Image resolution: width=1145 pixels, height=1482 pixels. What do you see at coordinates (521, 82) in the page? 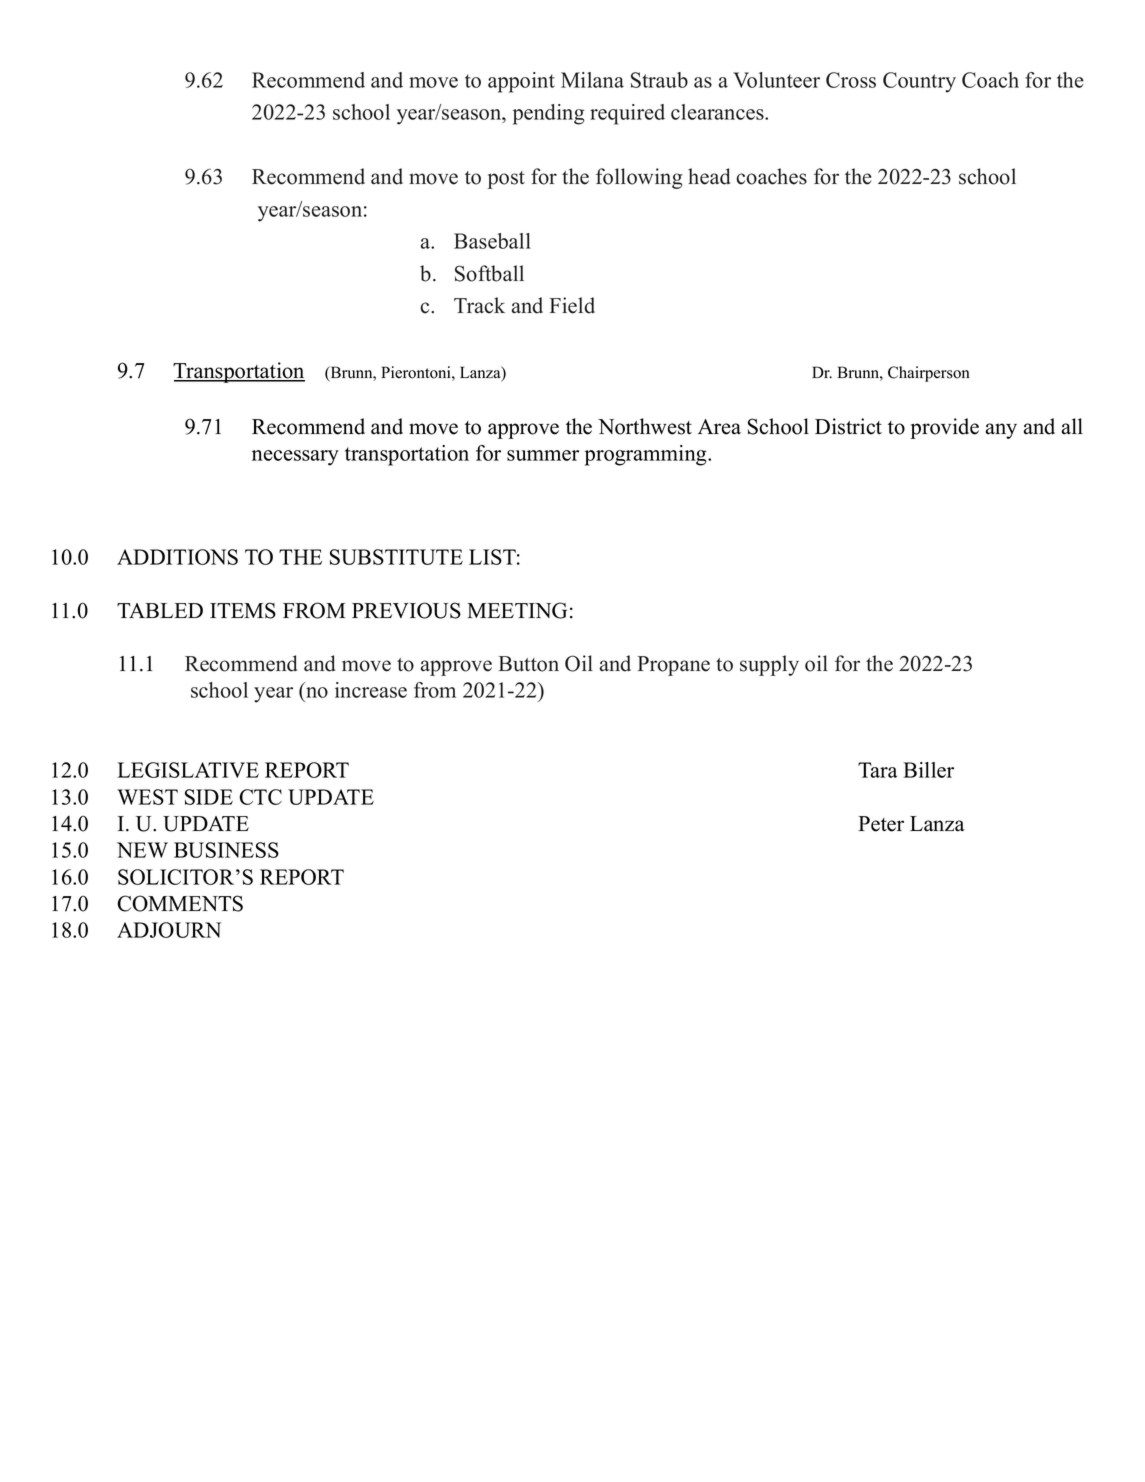
I see `appoint` at bounding box center [521, 82].
